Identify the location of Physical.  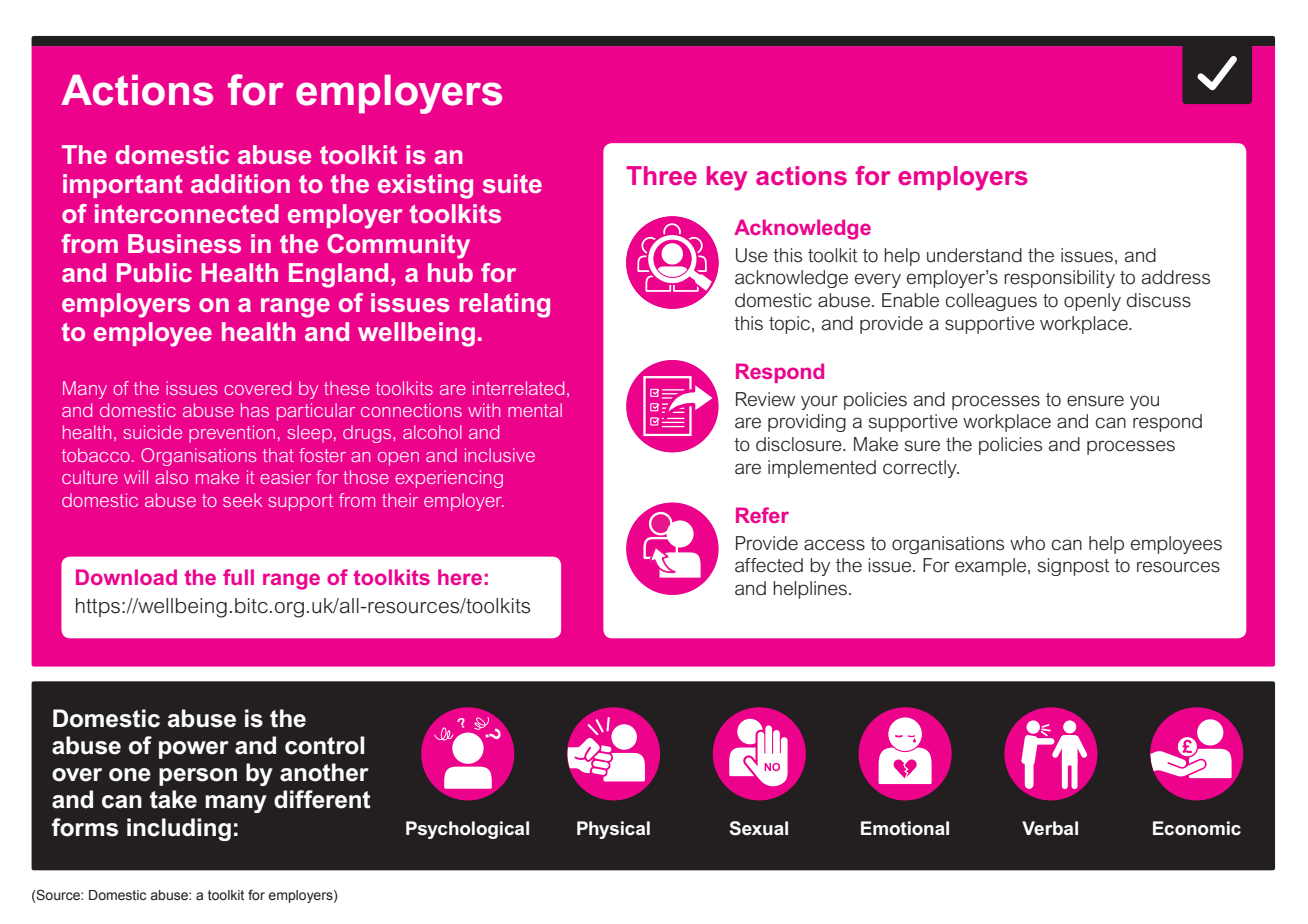
(613, 830).
